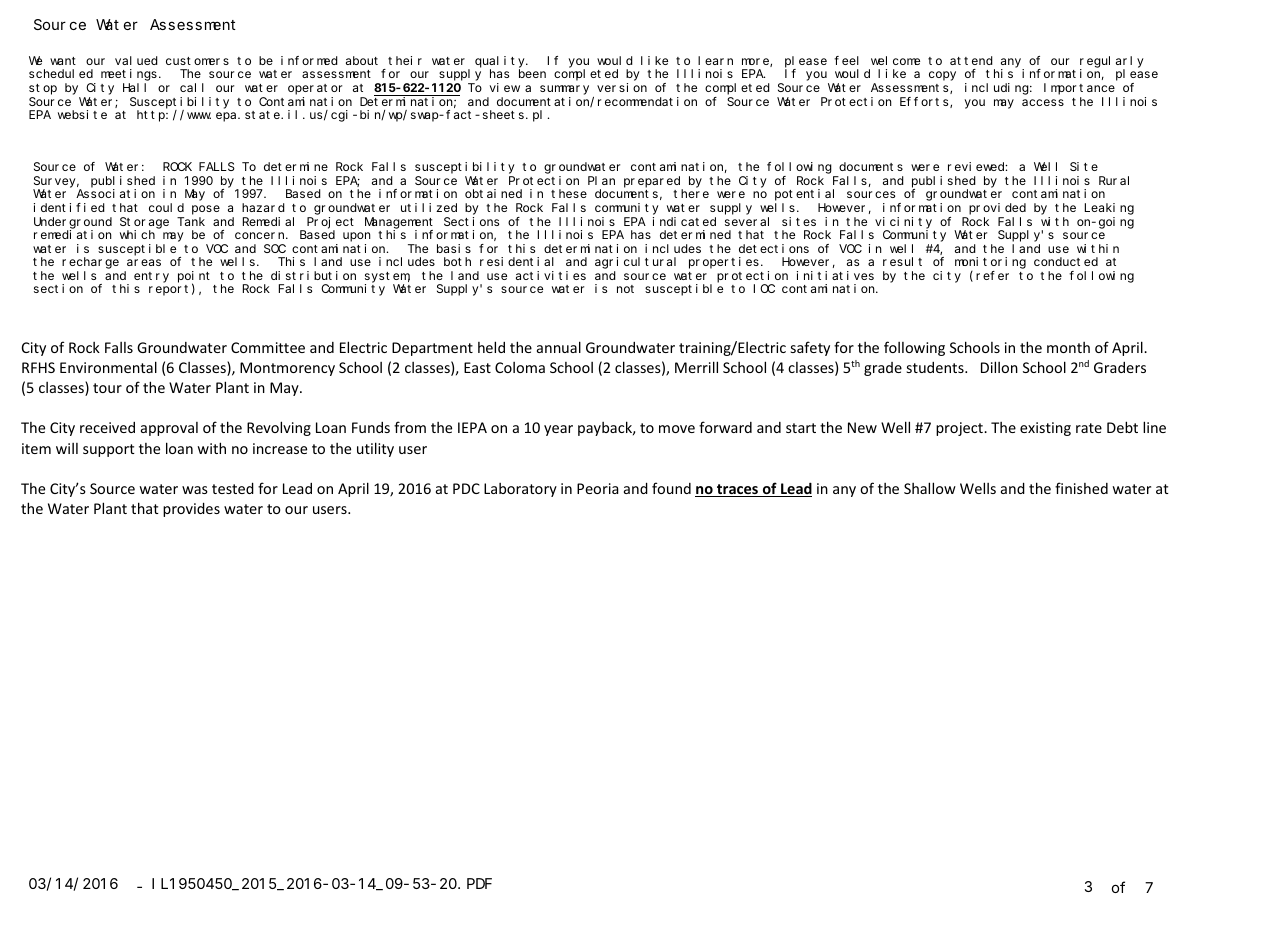  I want to click on was, so click(195, 490).
